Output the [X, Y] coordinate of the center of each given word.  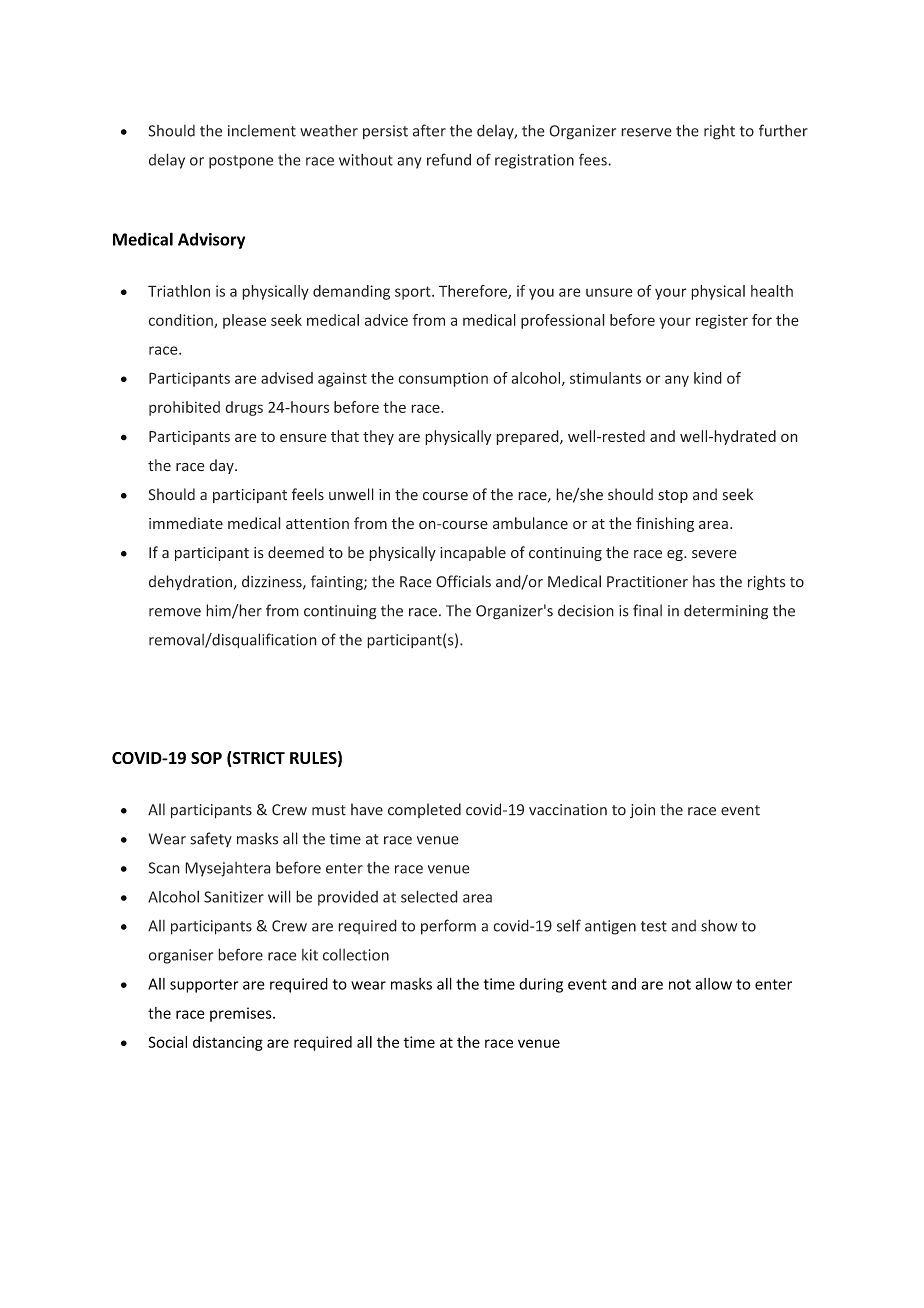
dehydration [190, 583]
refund [449, 159]
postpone [241, 162]
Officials [463, 581]
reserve [646, 132]
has [704, 581]
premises [242, 1014]
